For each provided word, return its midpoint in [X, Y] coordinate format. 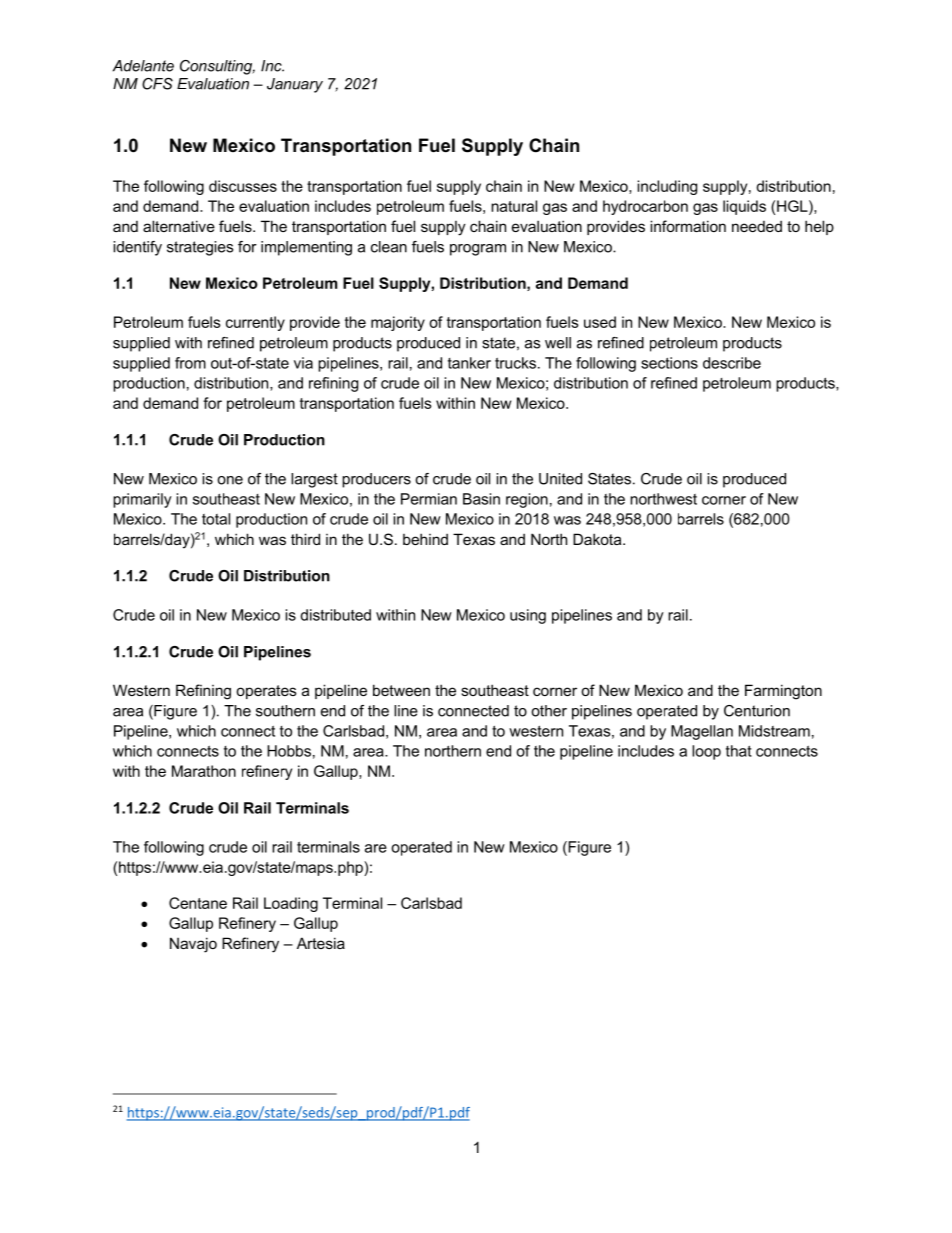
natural [514, 206]
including [667, 187]
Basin [481, 499]
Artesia [321, 943]
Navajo [193, 945]
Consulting [217, 67]
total [216, 519]
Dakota [598, 539]
